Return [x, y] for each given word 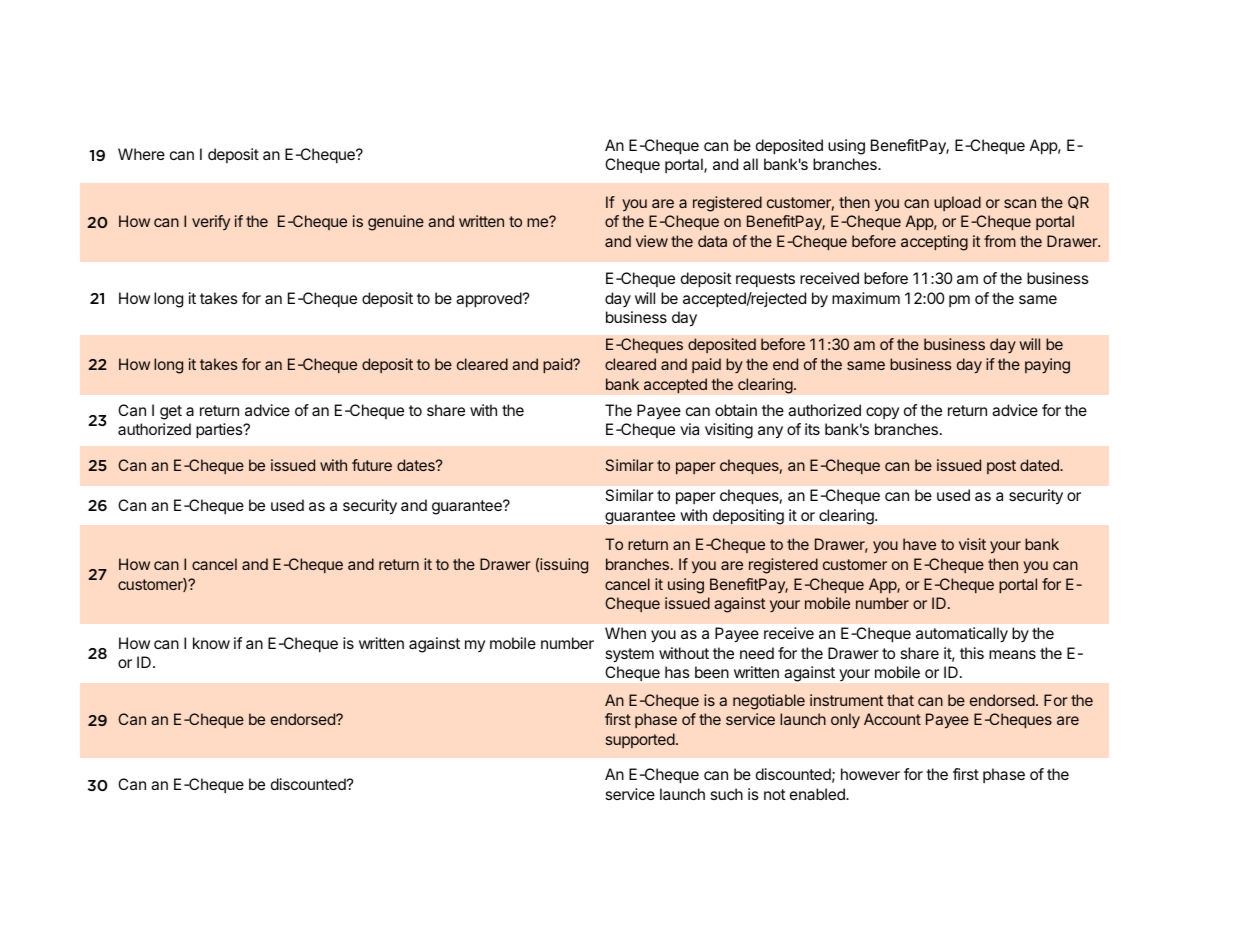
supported [640, 740]
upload [957, 203]
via [689, 429]
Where [141, 154]
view [652, 241]
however [870, 774]
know [211, 643]
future [372, 465]
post [1001, 467]
